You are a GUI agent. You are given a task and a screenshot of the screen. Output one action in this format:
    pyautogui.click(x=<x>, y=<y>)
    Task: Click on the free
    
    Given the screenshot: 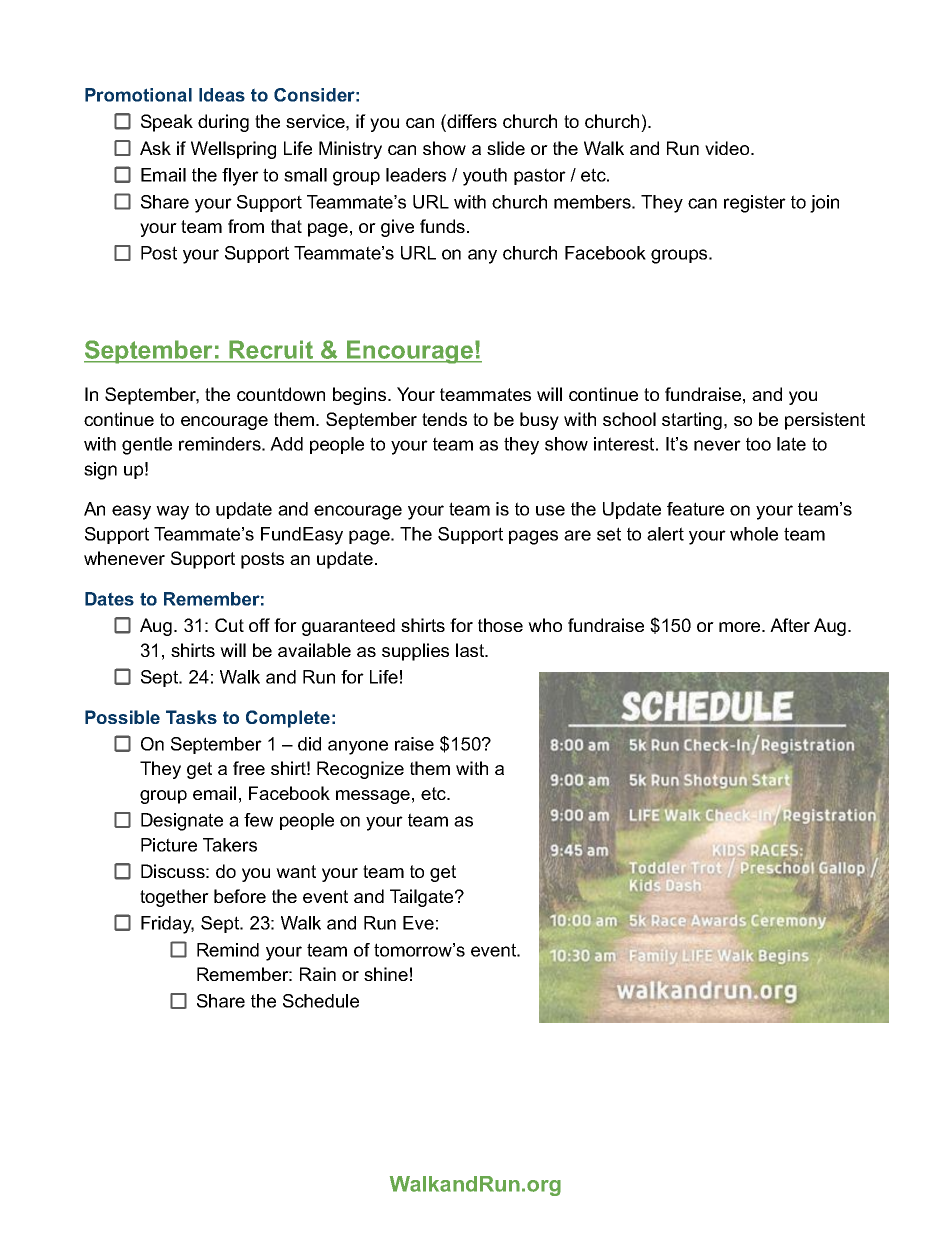 What is the action you would take?
    pyautogui.click(x=249, y=768)
